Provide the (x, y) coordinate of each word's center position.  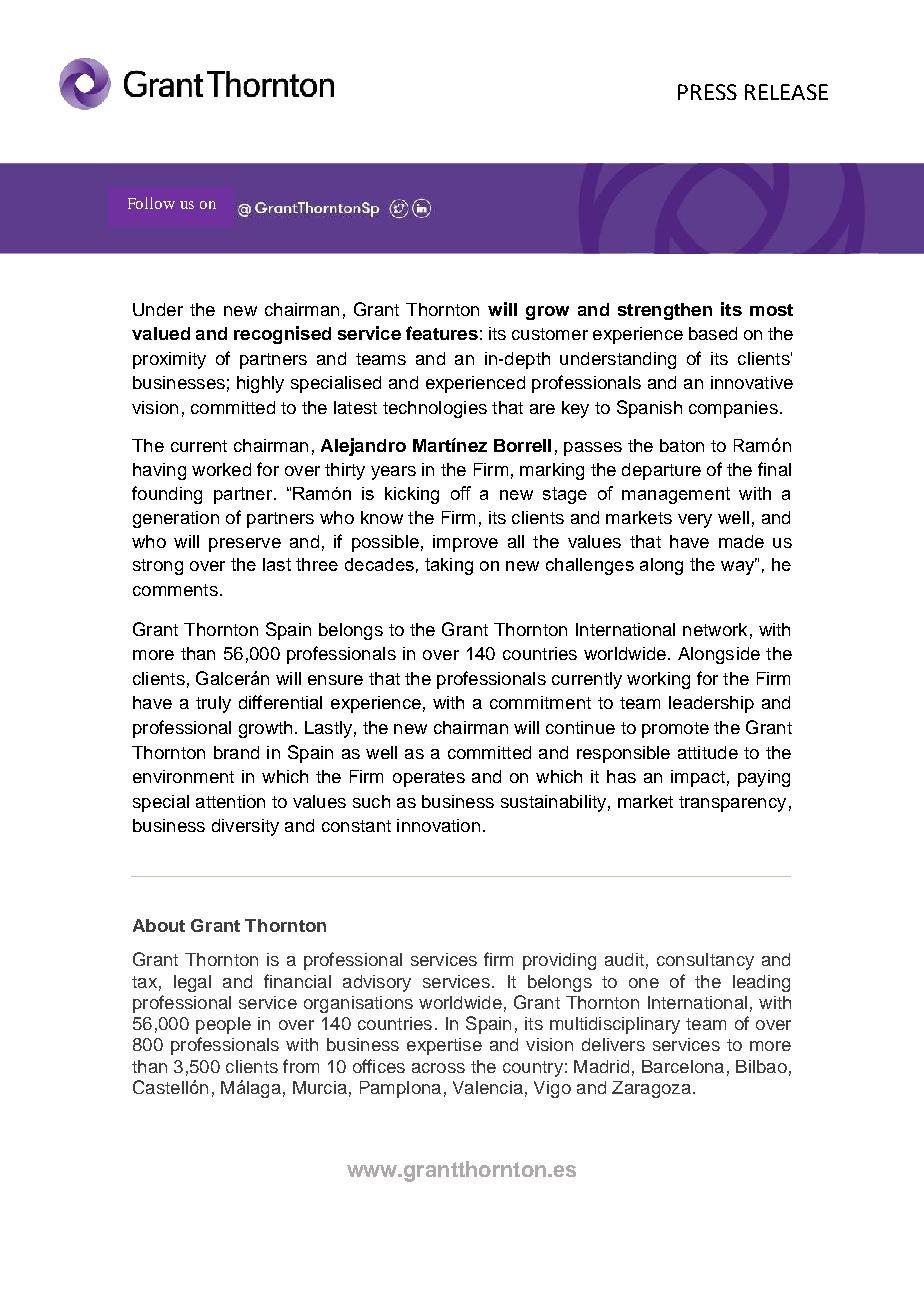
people (223, 1025)
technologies (435, 409)
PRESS (707, 92)
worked (221, 469)
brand (236, 752)
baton (682, 445)
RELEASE (786, 92)
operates (429, 779)
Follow (151, 203)
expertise (444, 1046)
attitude (708, 752)
